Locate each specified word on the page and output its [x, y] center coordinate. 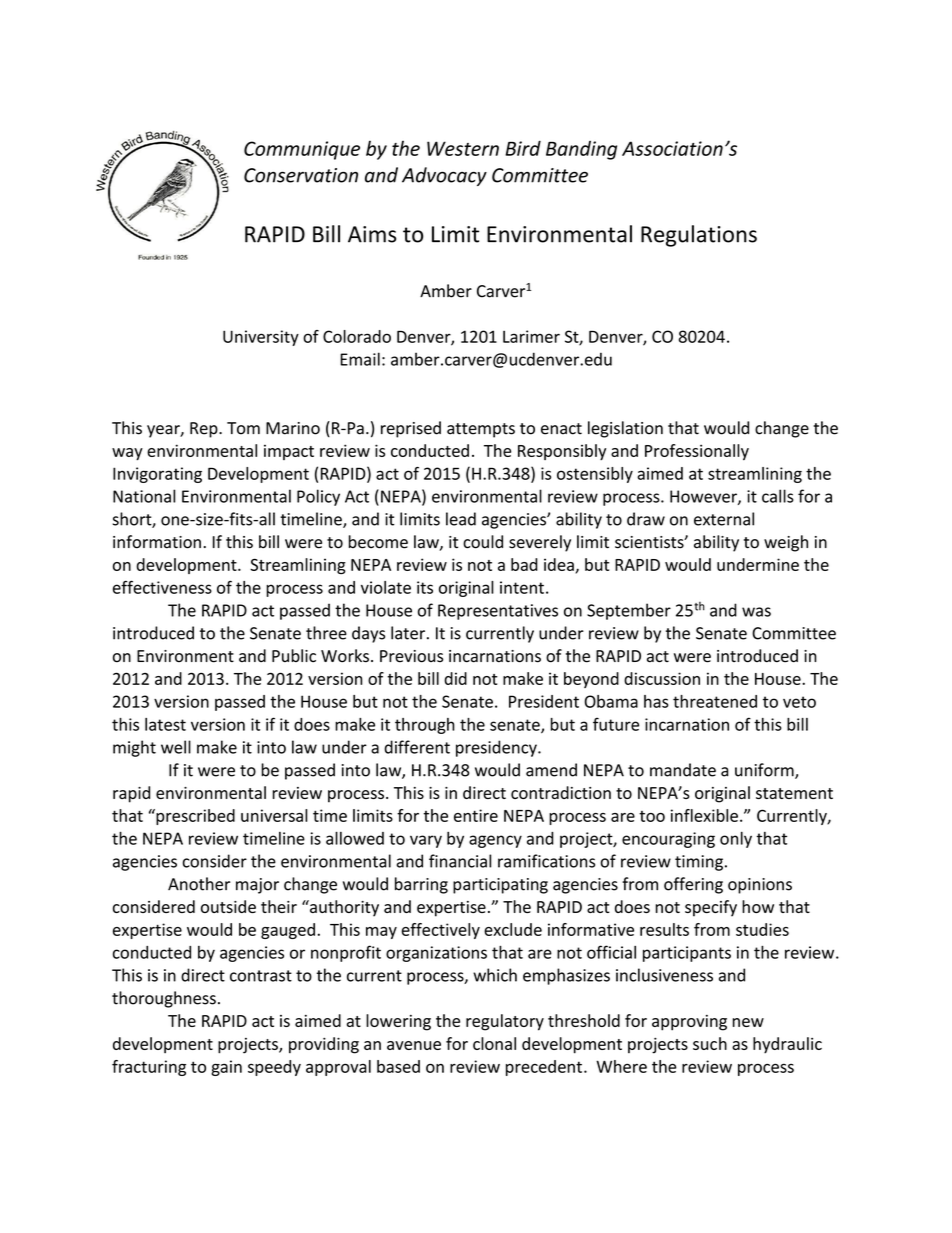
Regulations [699, 236]
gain [226, 1068]
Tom [243, 428]
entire [476, 815]
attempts [481, 430]
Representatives [498, 612]
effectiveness [162, 587]
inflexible [704, 815]
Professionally [697, 452]
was [756, 612]
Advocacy [444, 176]
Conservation [301, 175]
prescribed [194, 817]
